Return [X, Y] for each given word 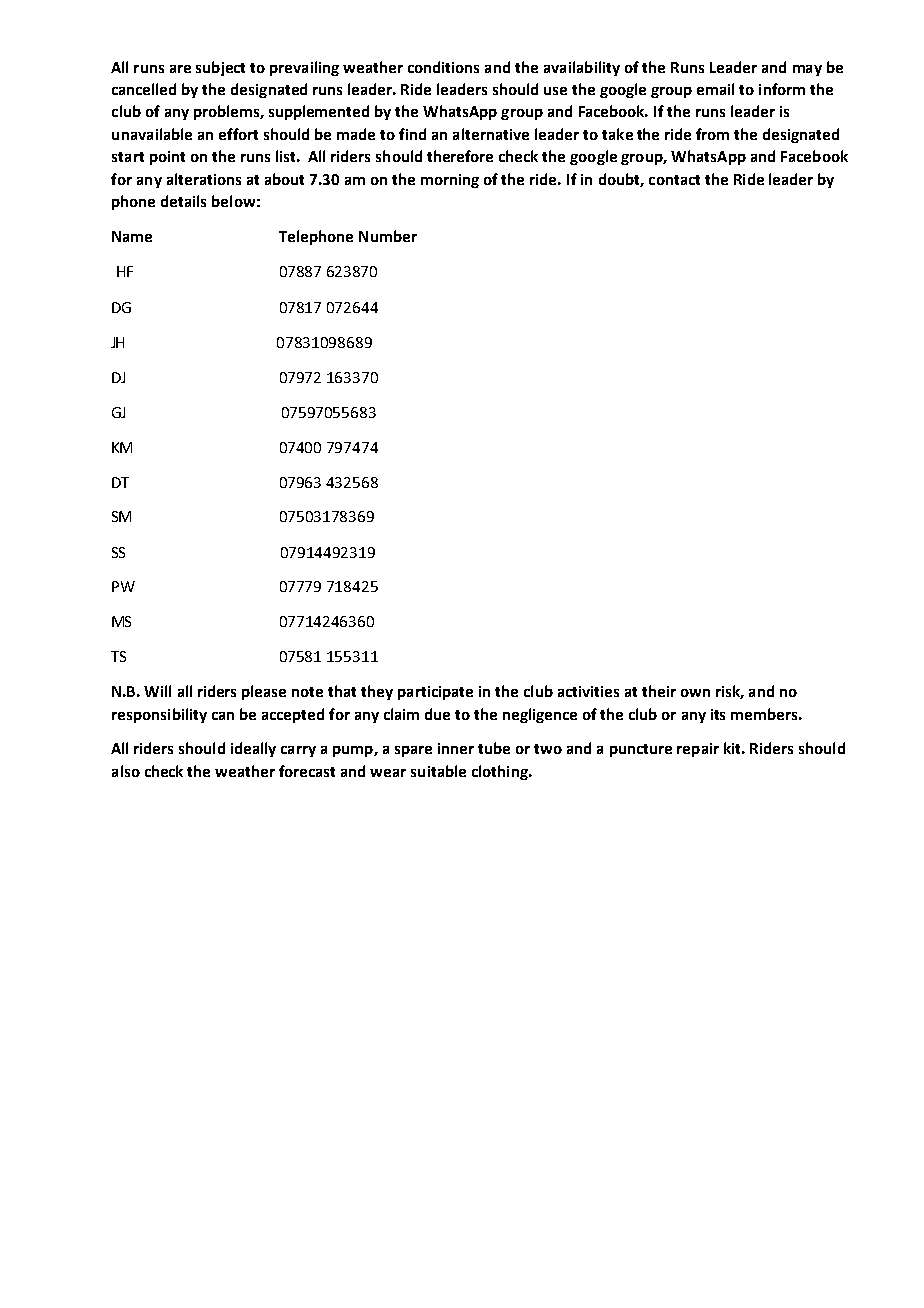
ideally [253, 749]
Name [132, 236]
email [715, 89]
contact [674, 180]
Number [388, 236]
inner [456, 748]
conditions [443, 67]
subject [220, 68]
